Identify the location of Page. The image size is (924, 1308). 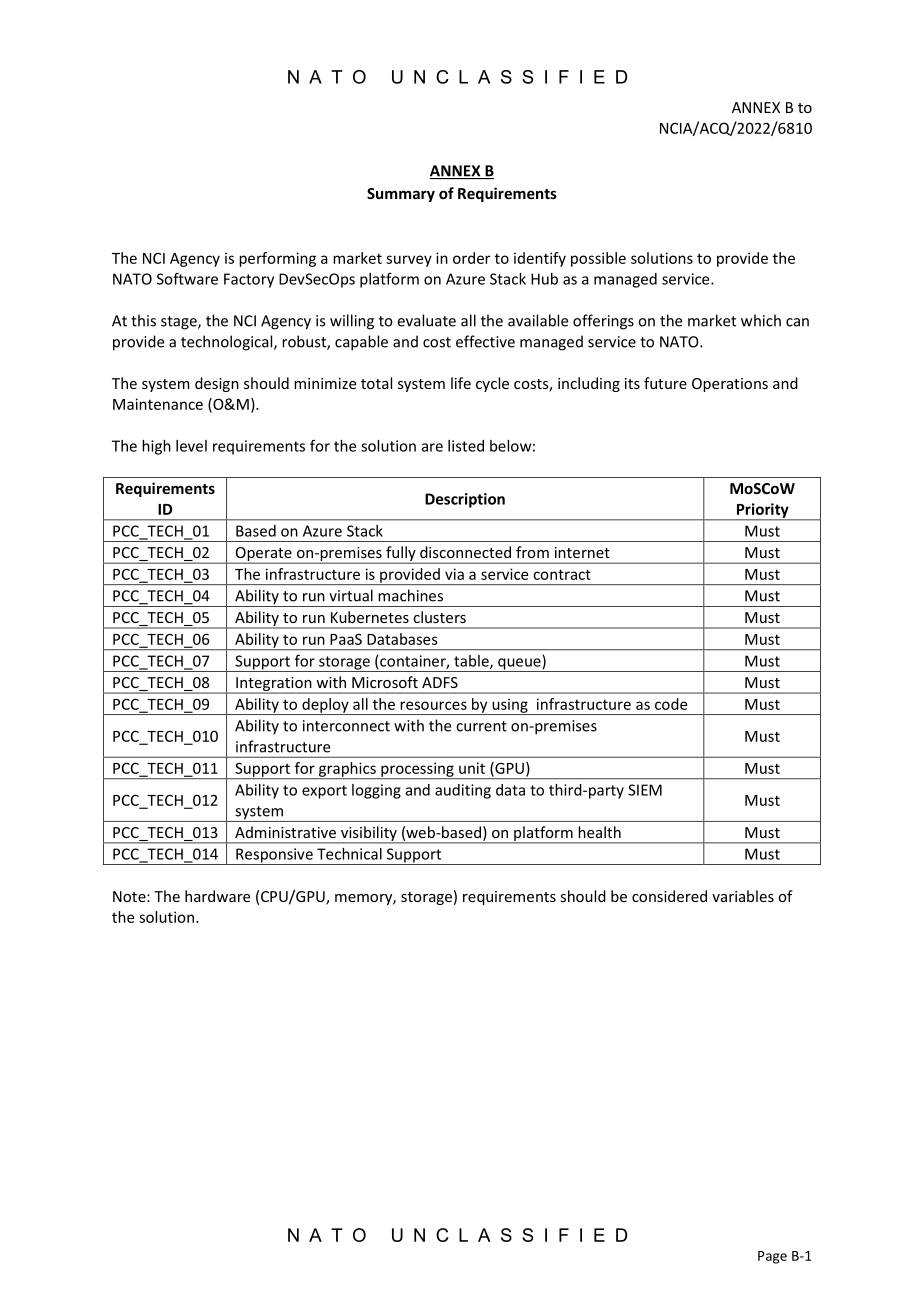
(772, 1257).
